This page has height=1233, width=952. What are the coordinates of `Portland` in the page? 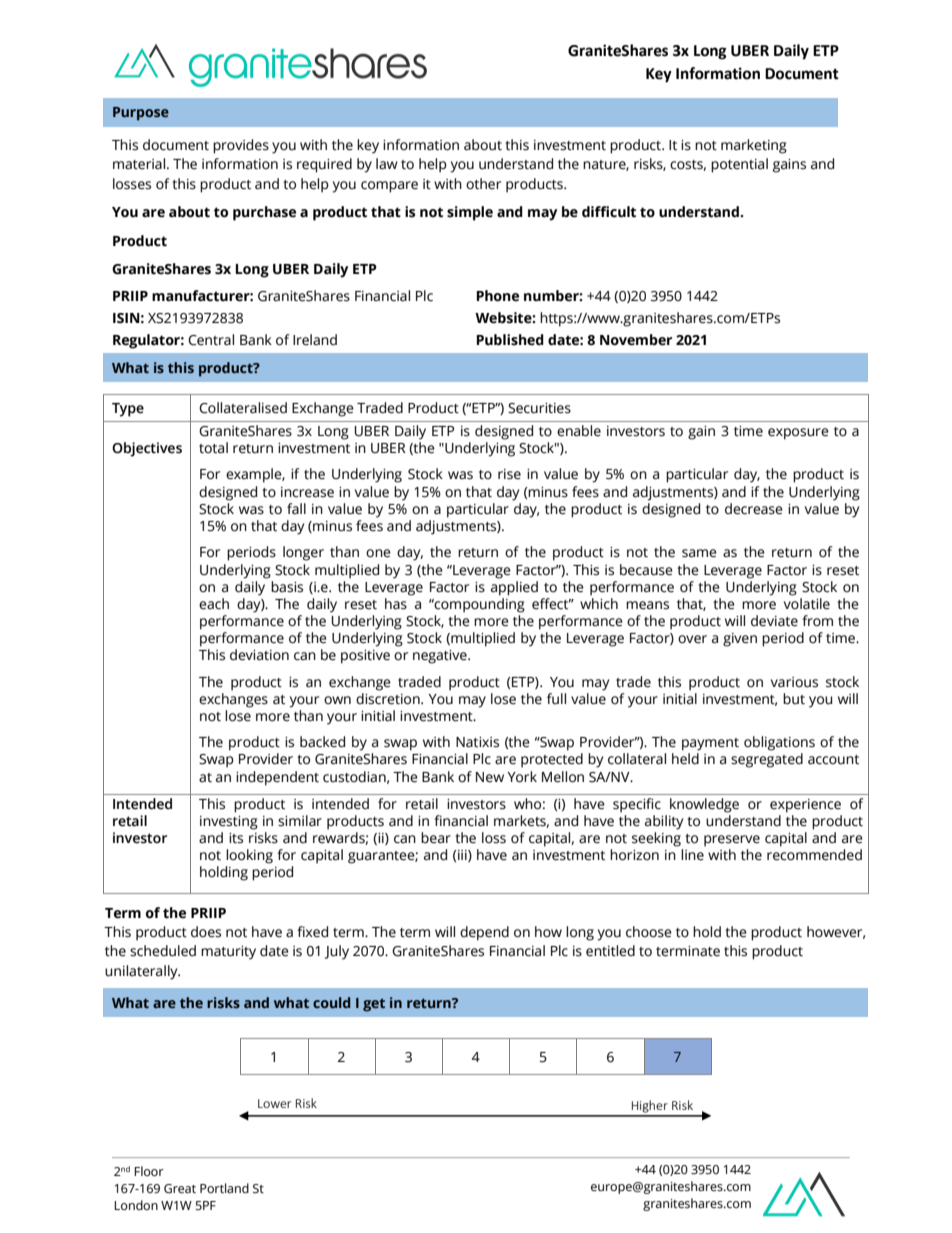 It's located at (224, 1188).
